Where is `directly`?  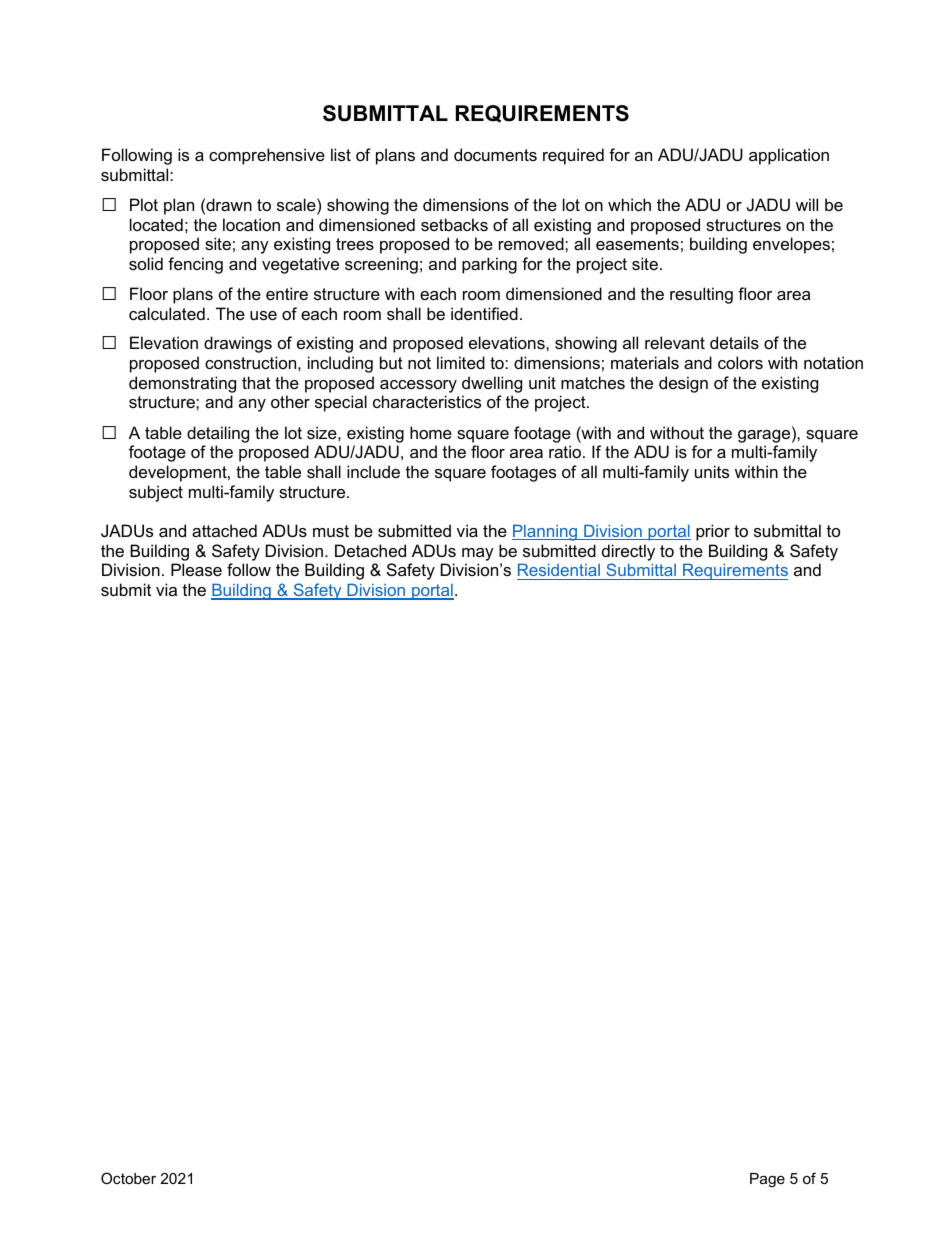
directly is located at coordinates (628, 552).
